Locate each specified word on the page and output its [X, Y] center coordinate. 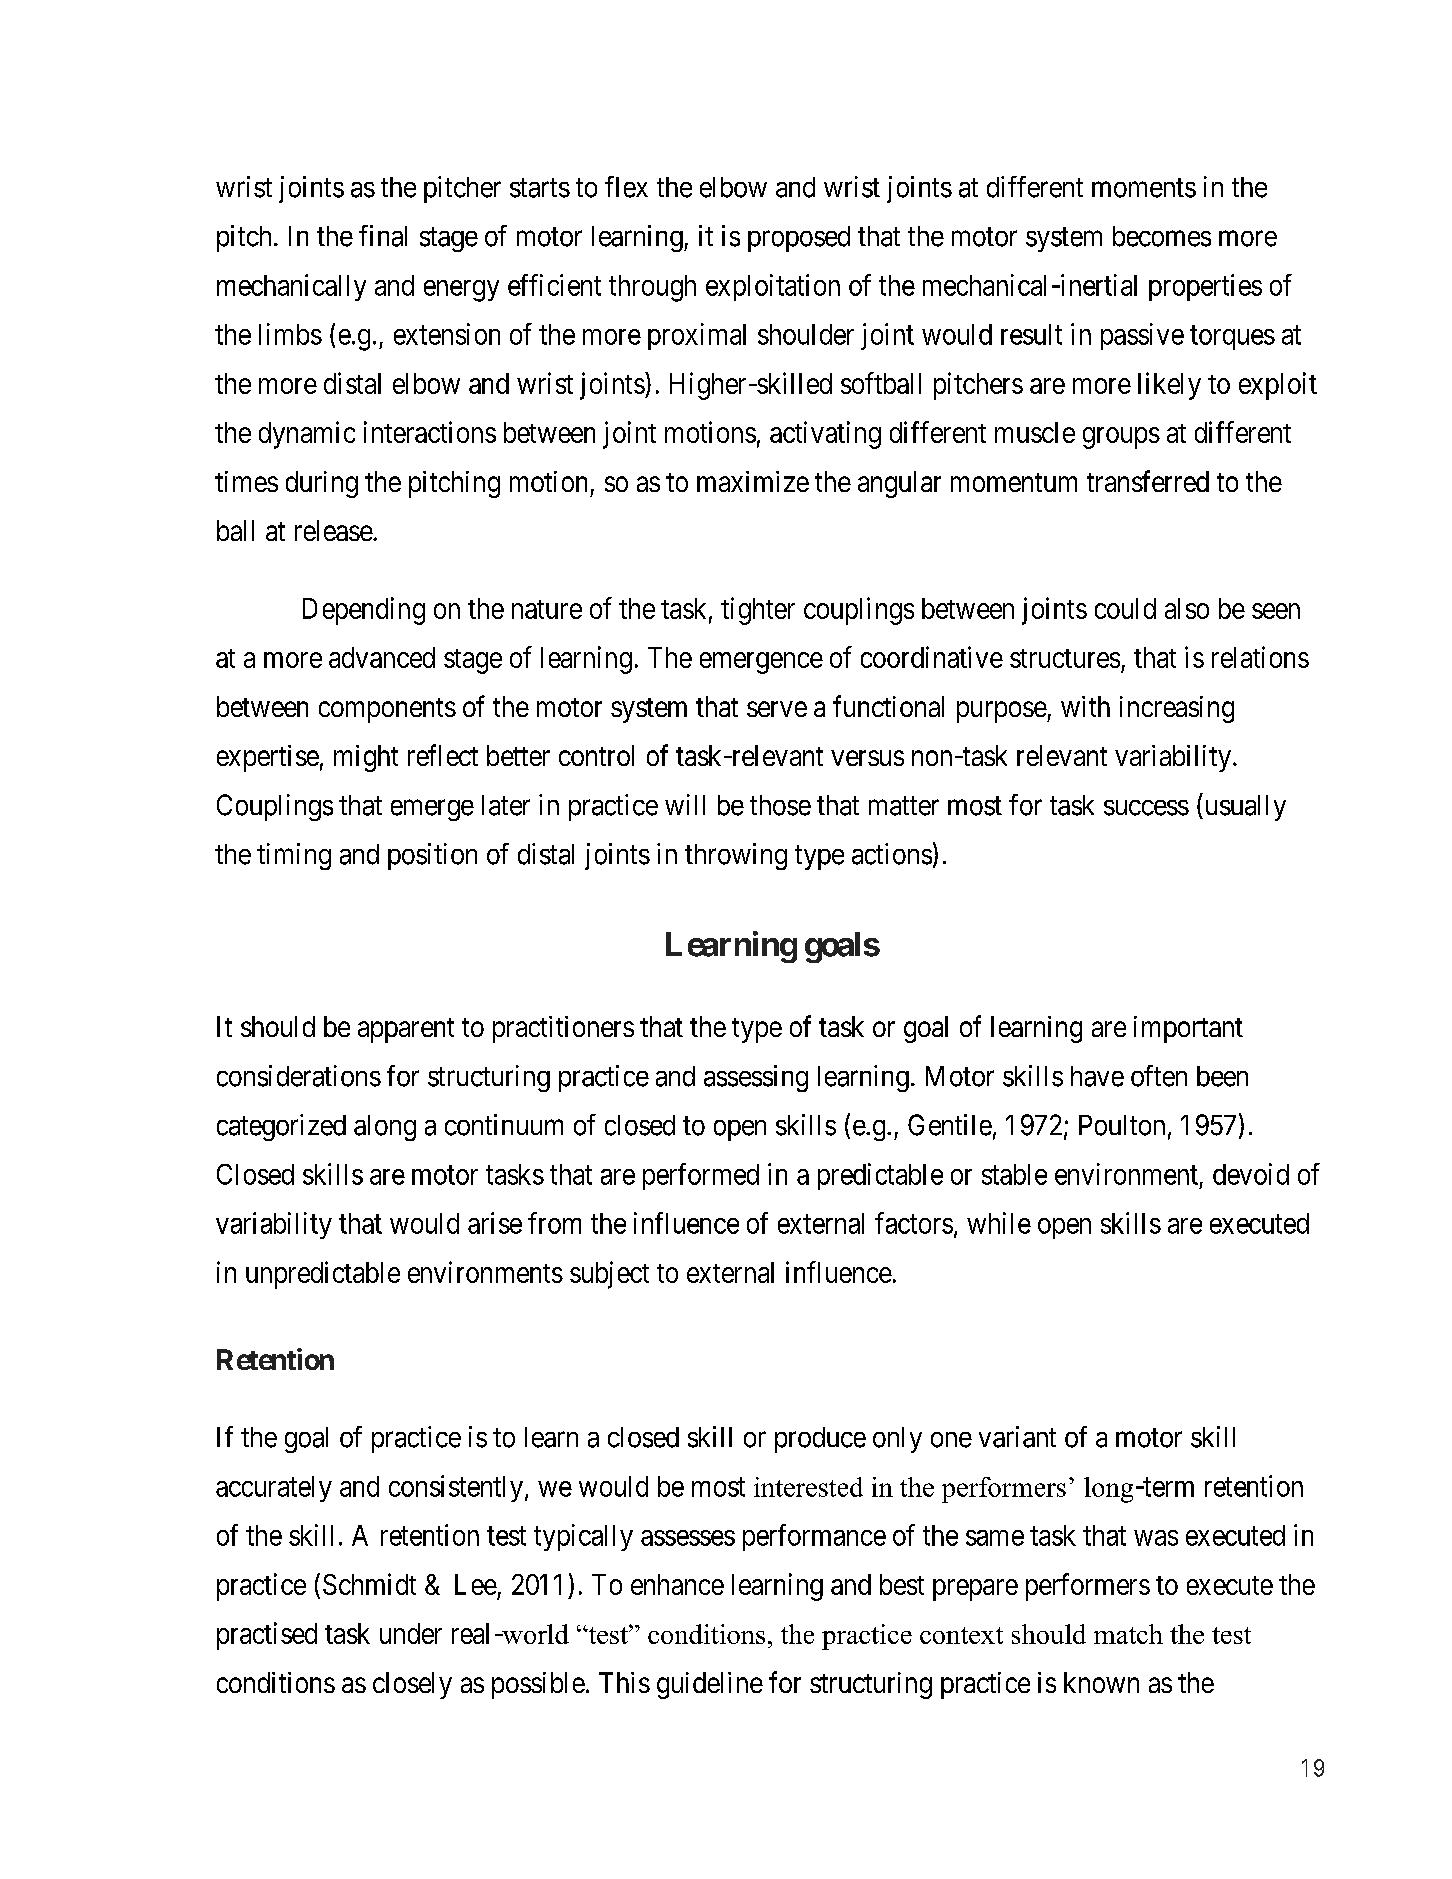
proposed [799, 239]
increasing [1177, 709]
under [411, 1633]
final [383, 236]
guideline [710, 1685]
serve [777, 709]
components [387, 710]
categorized [281, 1127]
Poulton [1122, 1125]
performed [701, 1176]
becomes [1162, 236]
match [1128, 1634]
